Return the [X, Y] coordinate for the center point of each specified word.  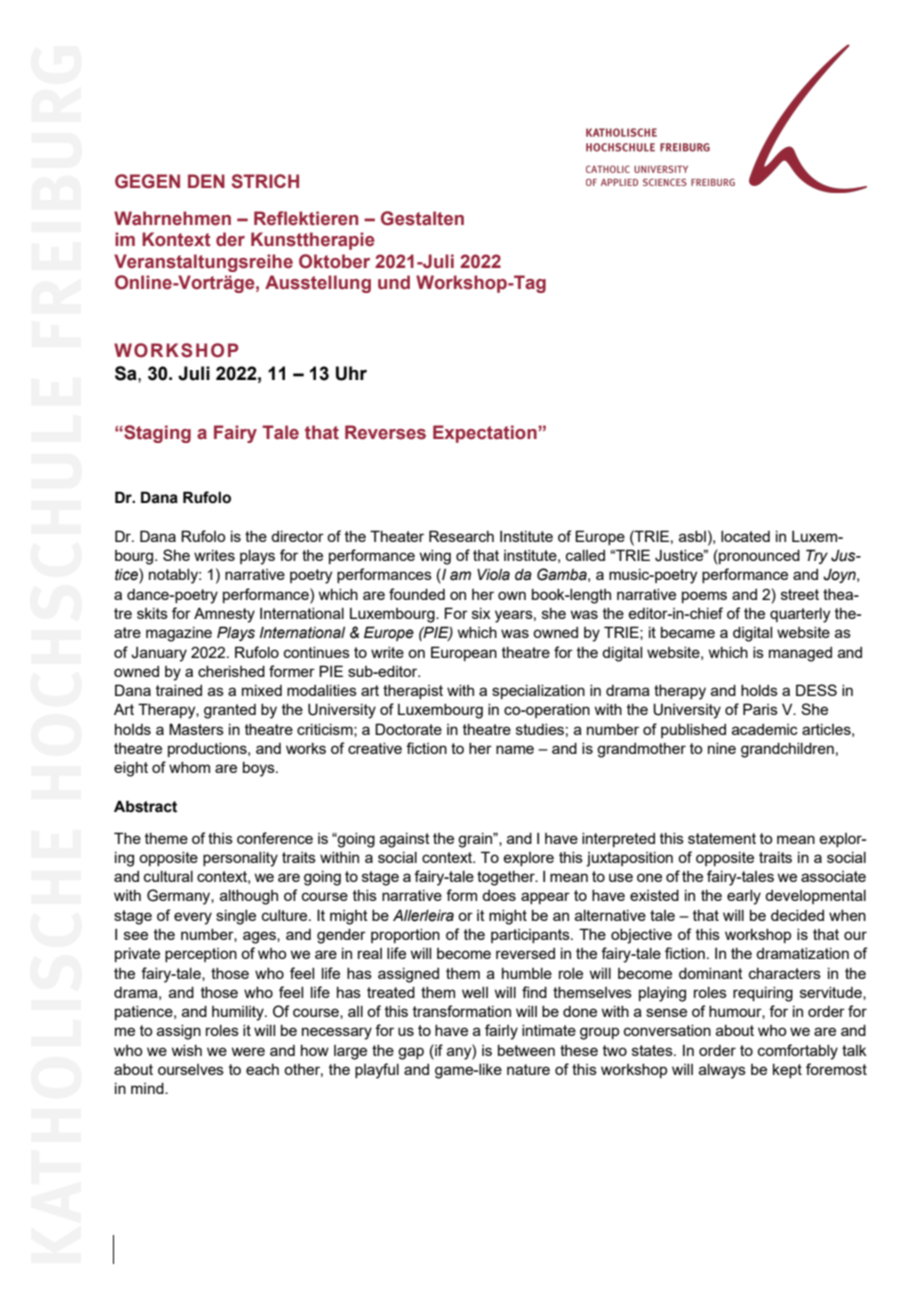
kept [787, 1071]
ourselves [191, 1069]
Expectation [486, 434]
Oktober [334, 261]
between [526, 1050]
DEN [206, 181]
